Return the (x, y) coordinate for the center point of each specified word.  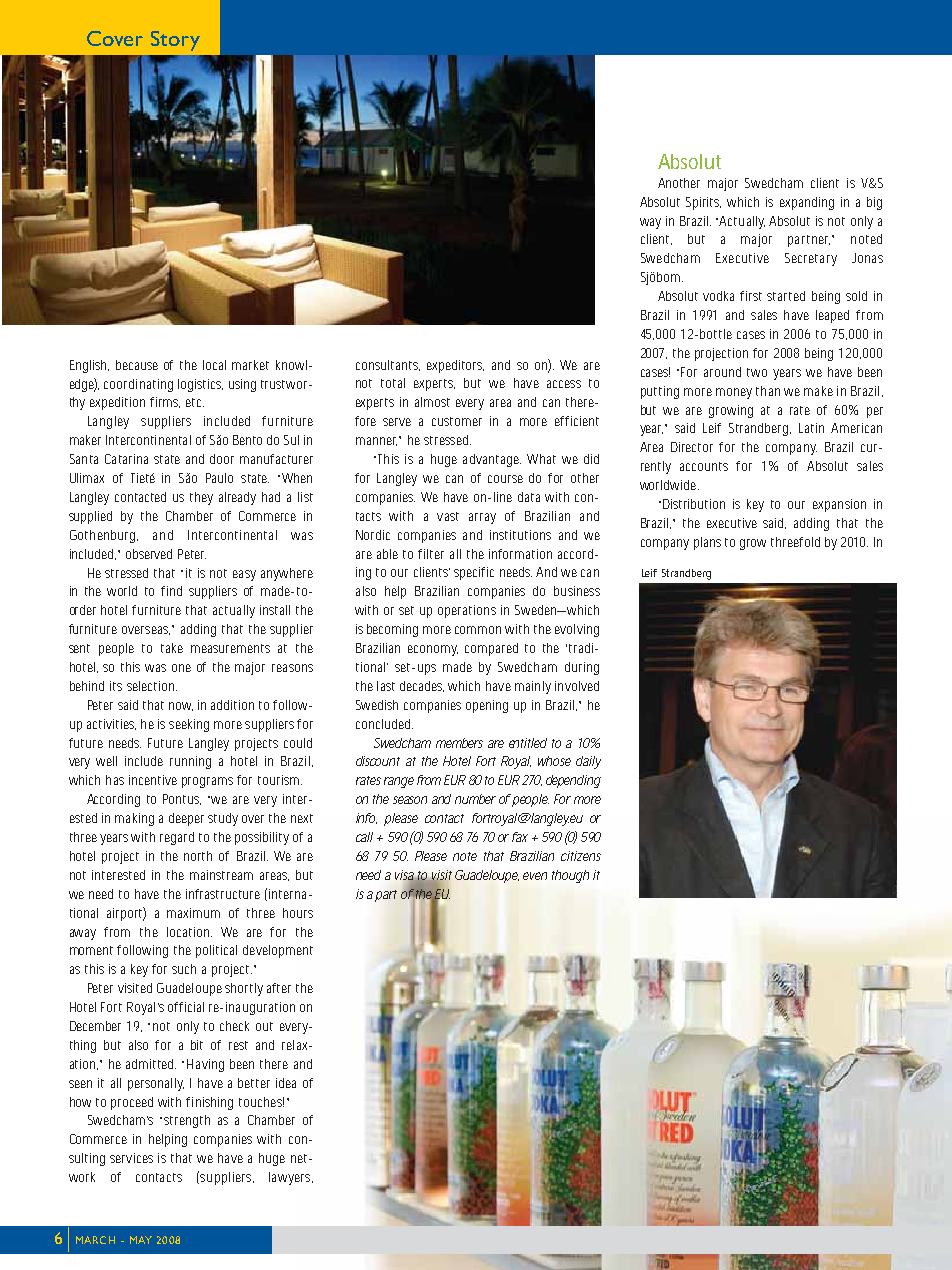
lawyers (291, 1178)
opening (487, 706)
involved (577, 686)
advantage (492, 460)
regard (177, 838)
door (222, 459)
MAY (141, 1240)
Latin (811, 428)
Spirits (703, 203)
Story (175, 41)
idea (286, 1083)
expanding (807, 203)
